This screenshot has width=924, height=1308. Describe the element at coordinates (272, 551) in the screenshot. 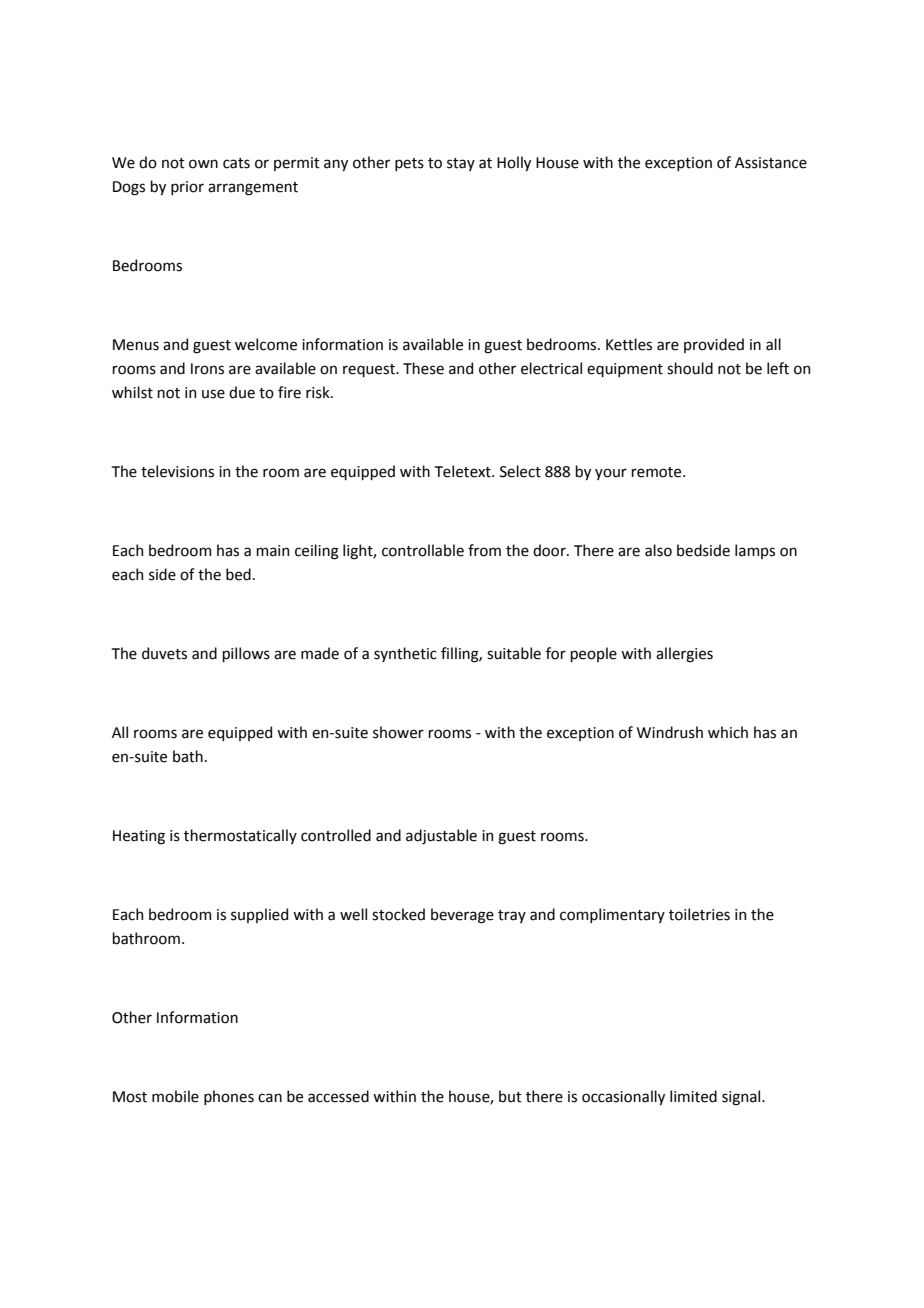

I see `main` at that location.
